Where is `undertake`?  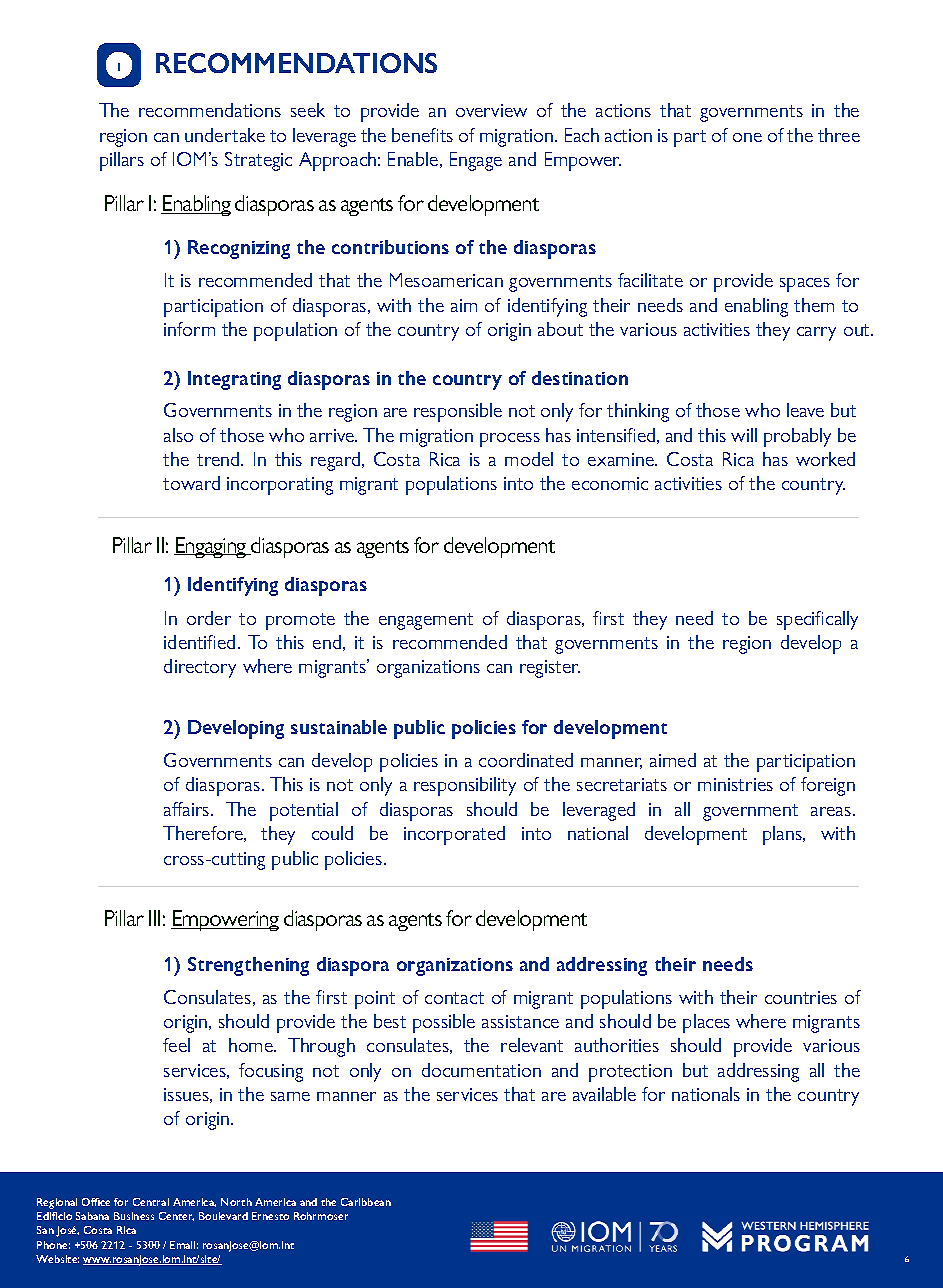
undertake is located at coordinates (225, 135).
